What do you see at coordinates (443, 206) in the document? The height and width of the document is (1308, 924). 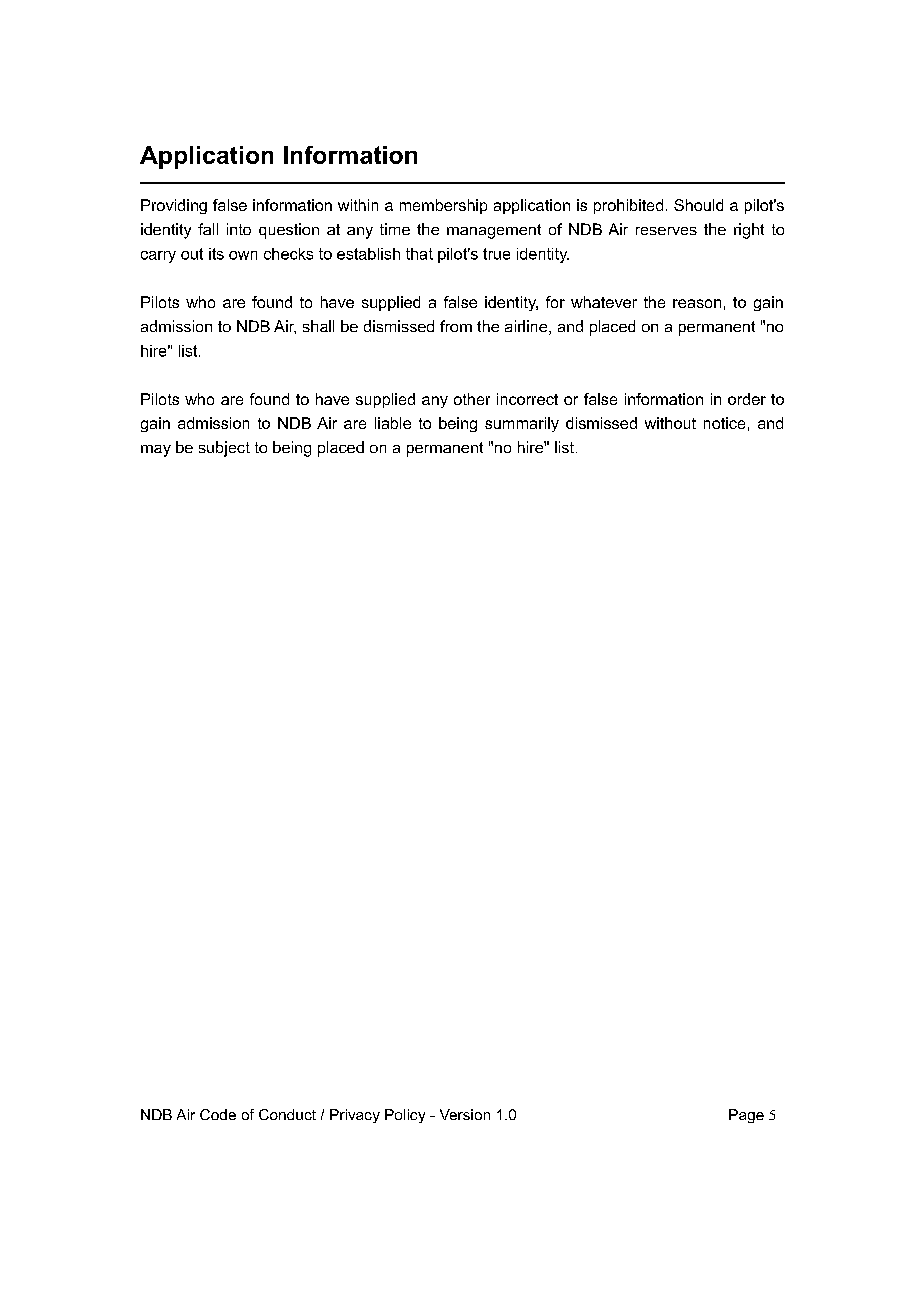 I see `membership` at bounding box center [443, 206].
